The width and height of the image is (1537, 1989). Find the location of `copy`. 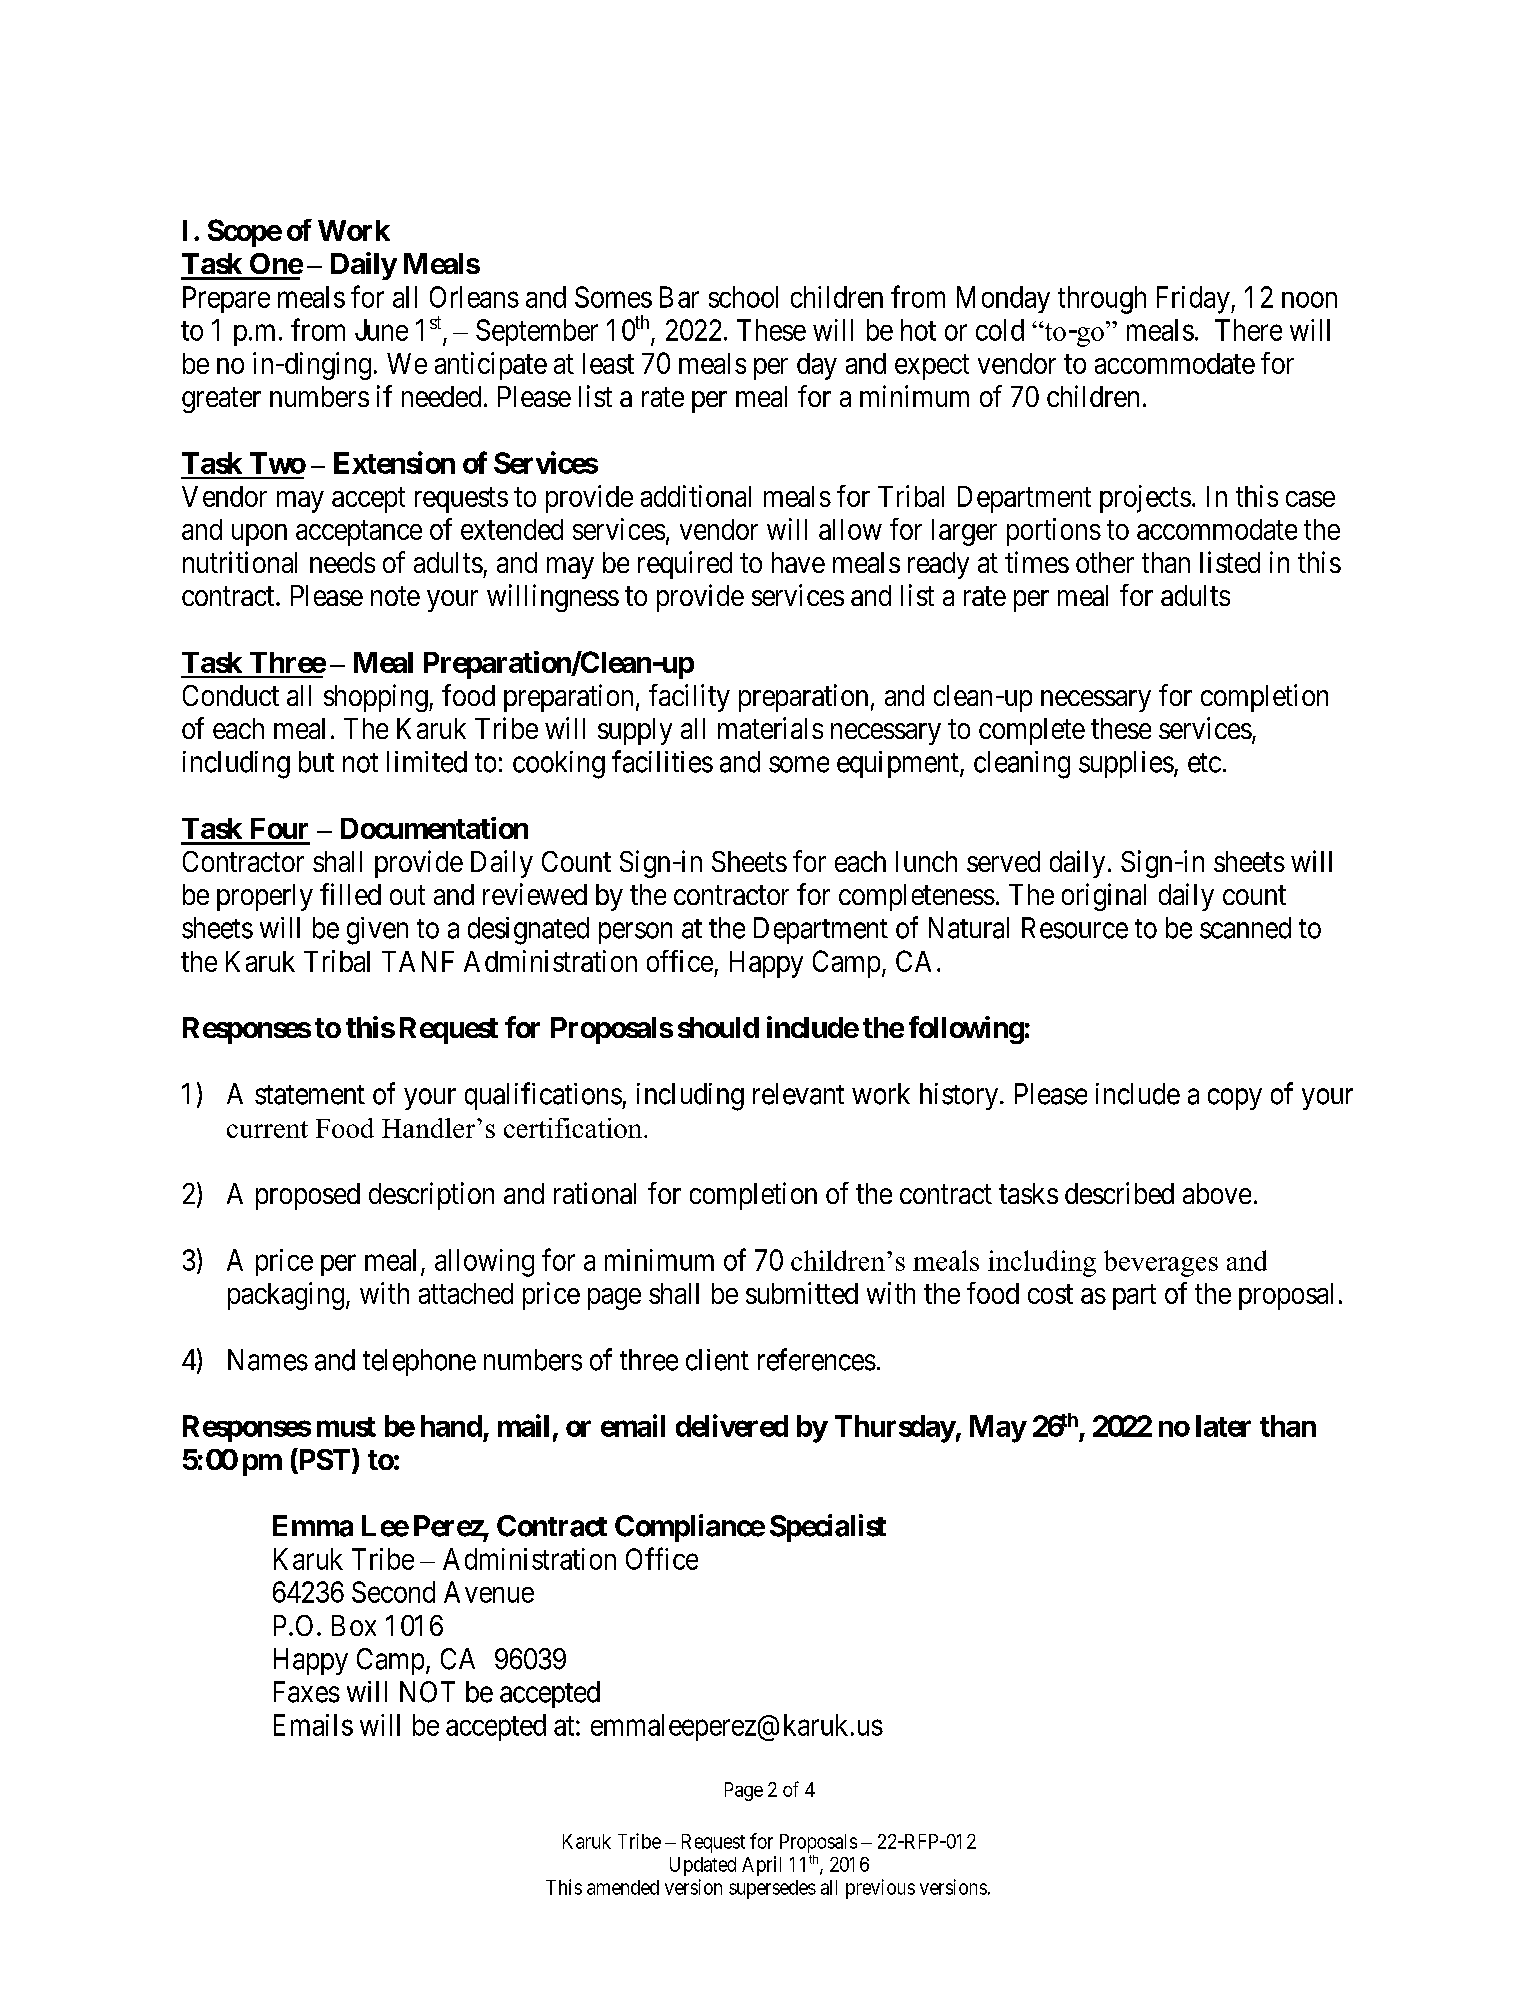

copy is located at coordinates (1235, 1099).
